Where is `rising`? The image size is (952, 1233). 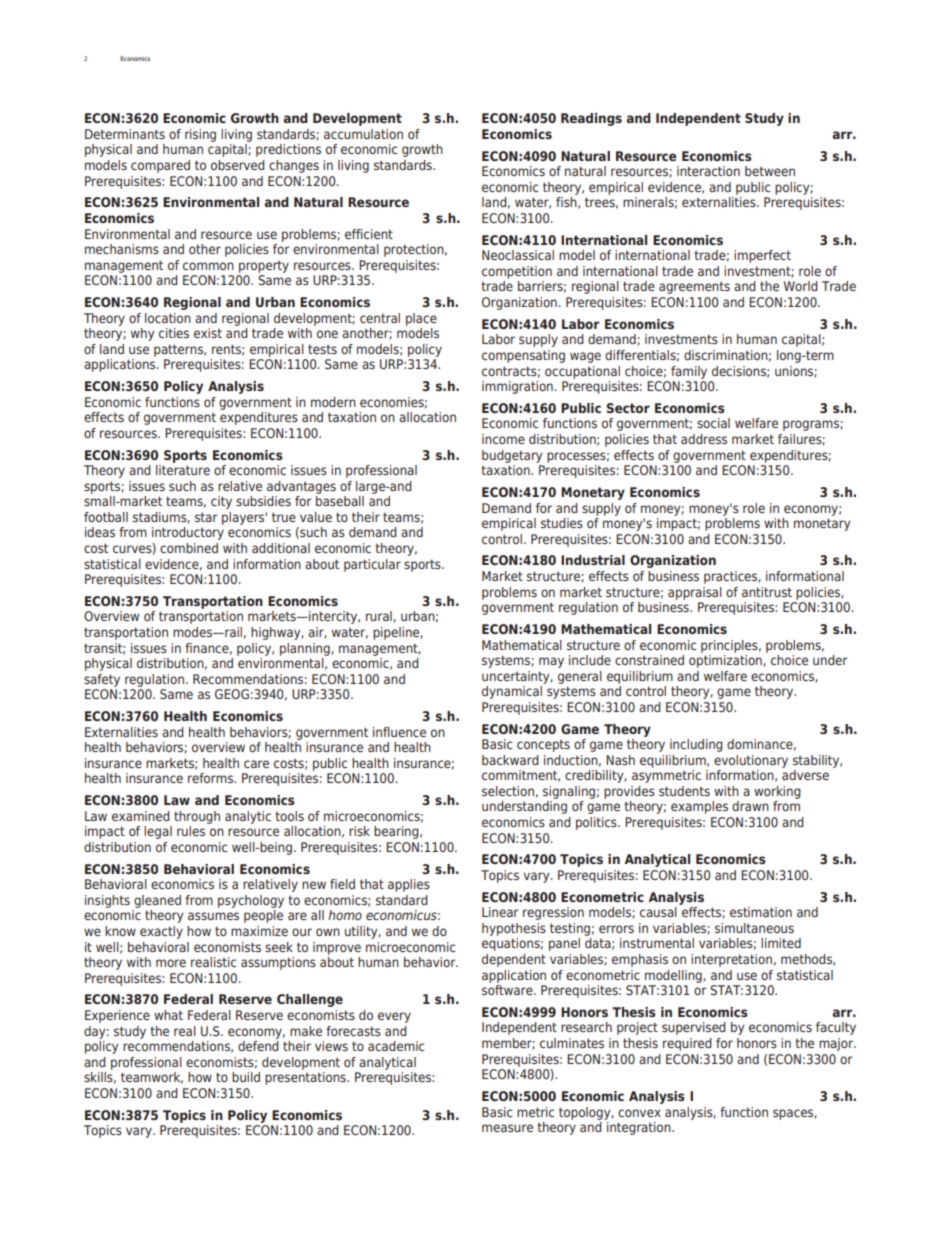
rising is located at coordinates (200, 135).
